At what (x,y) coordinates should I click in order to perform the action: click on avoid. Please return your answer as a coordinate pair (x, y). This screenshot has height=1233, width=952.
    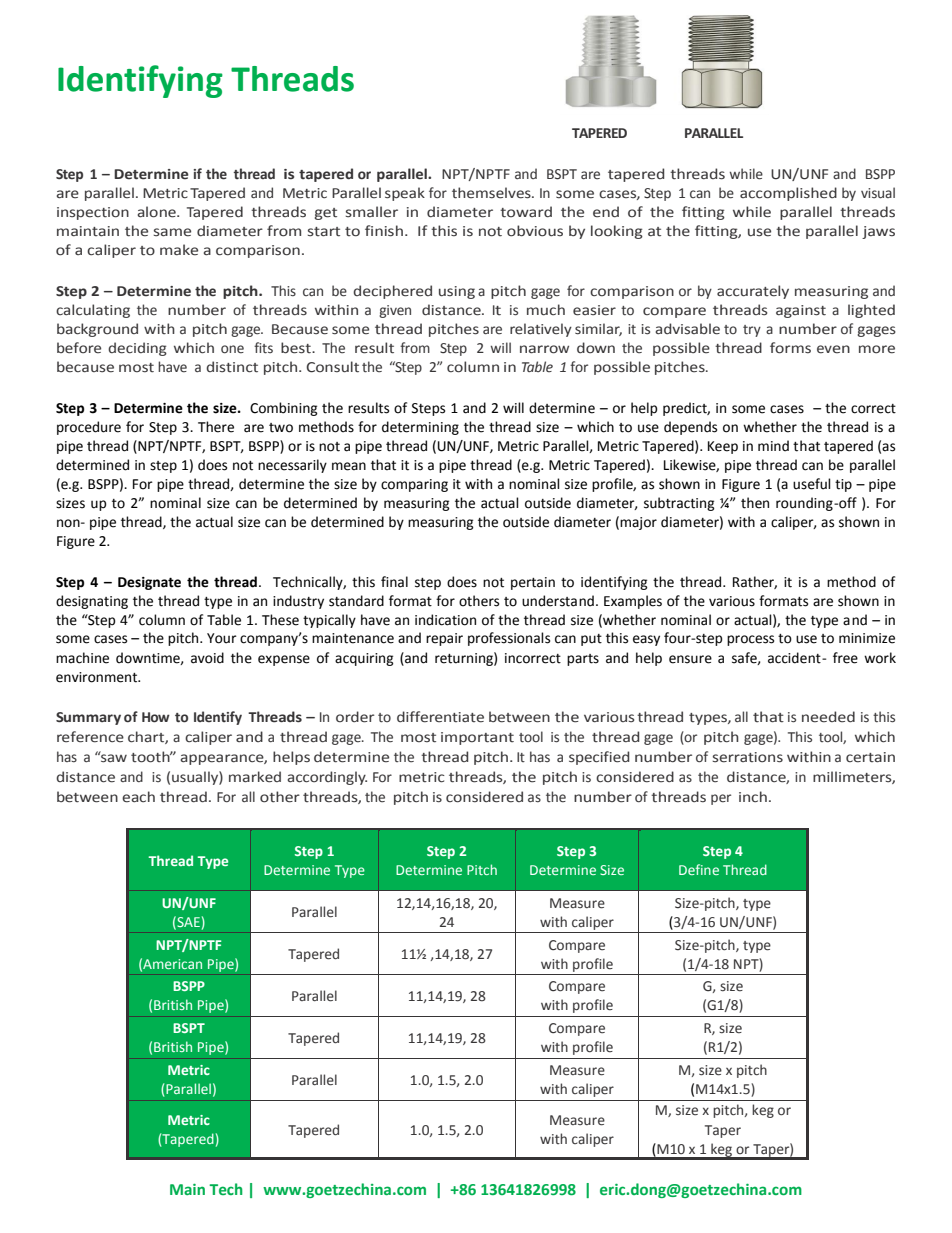
    Looking at the image, I should click on (207, 658).
